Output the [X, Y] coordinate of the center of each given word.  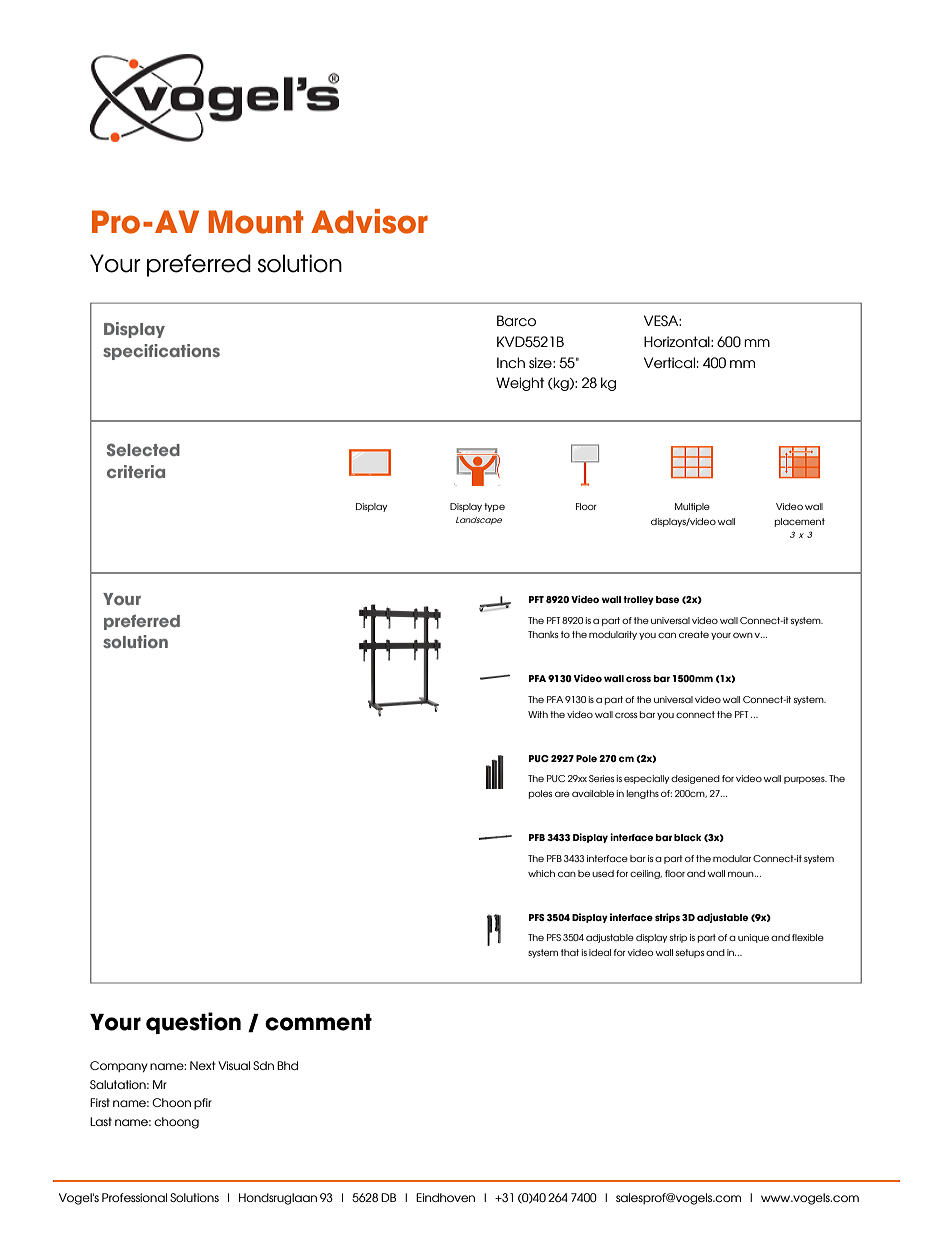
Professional [134, 1197]
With [538, 714]
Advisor [369, 221]
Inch [511, 362]
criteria [136, 471]
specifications [161, 352]
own [743, 635]
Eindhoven [445, 1197]
